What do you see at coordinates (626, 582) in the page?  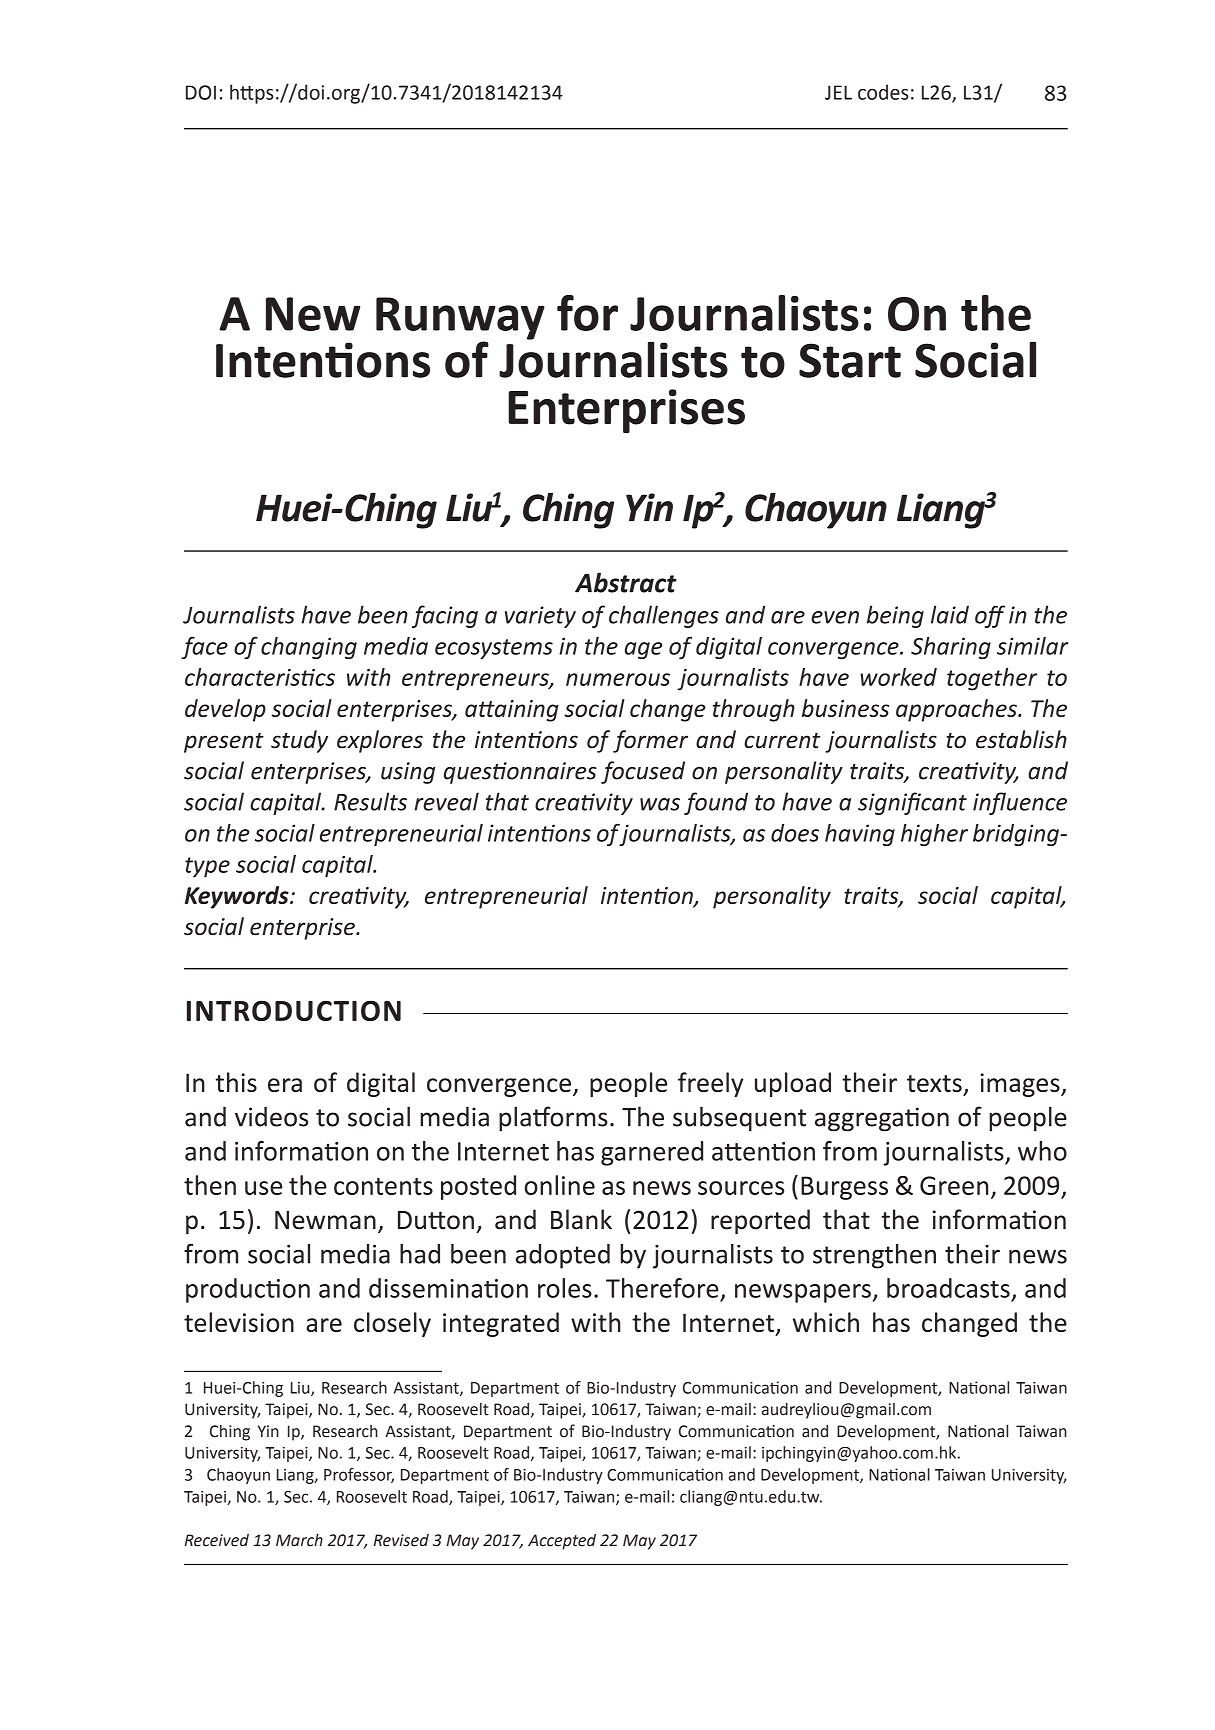 I see `Abstract` at bounding box center [626, 582].
